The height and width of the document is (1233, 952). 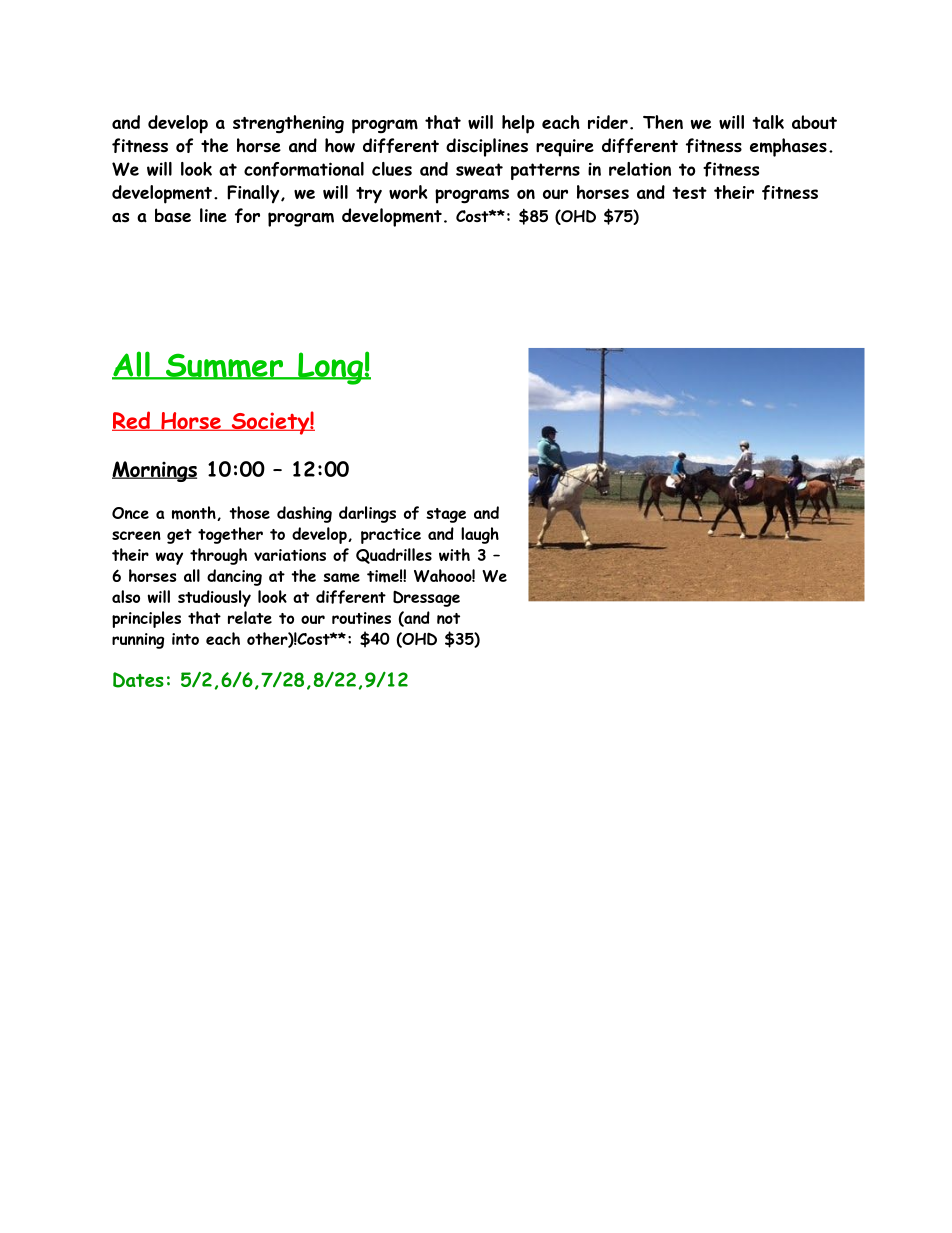 What do you see at coordinates (185, 639) in the document?
I see `into` at bounding box center [185, 639].
